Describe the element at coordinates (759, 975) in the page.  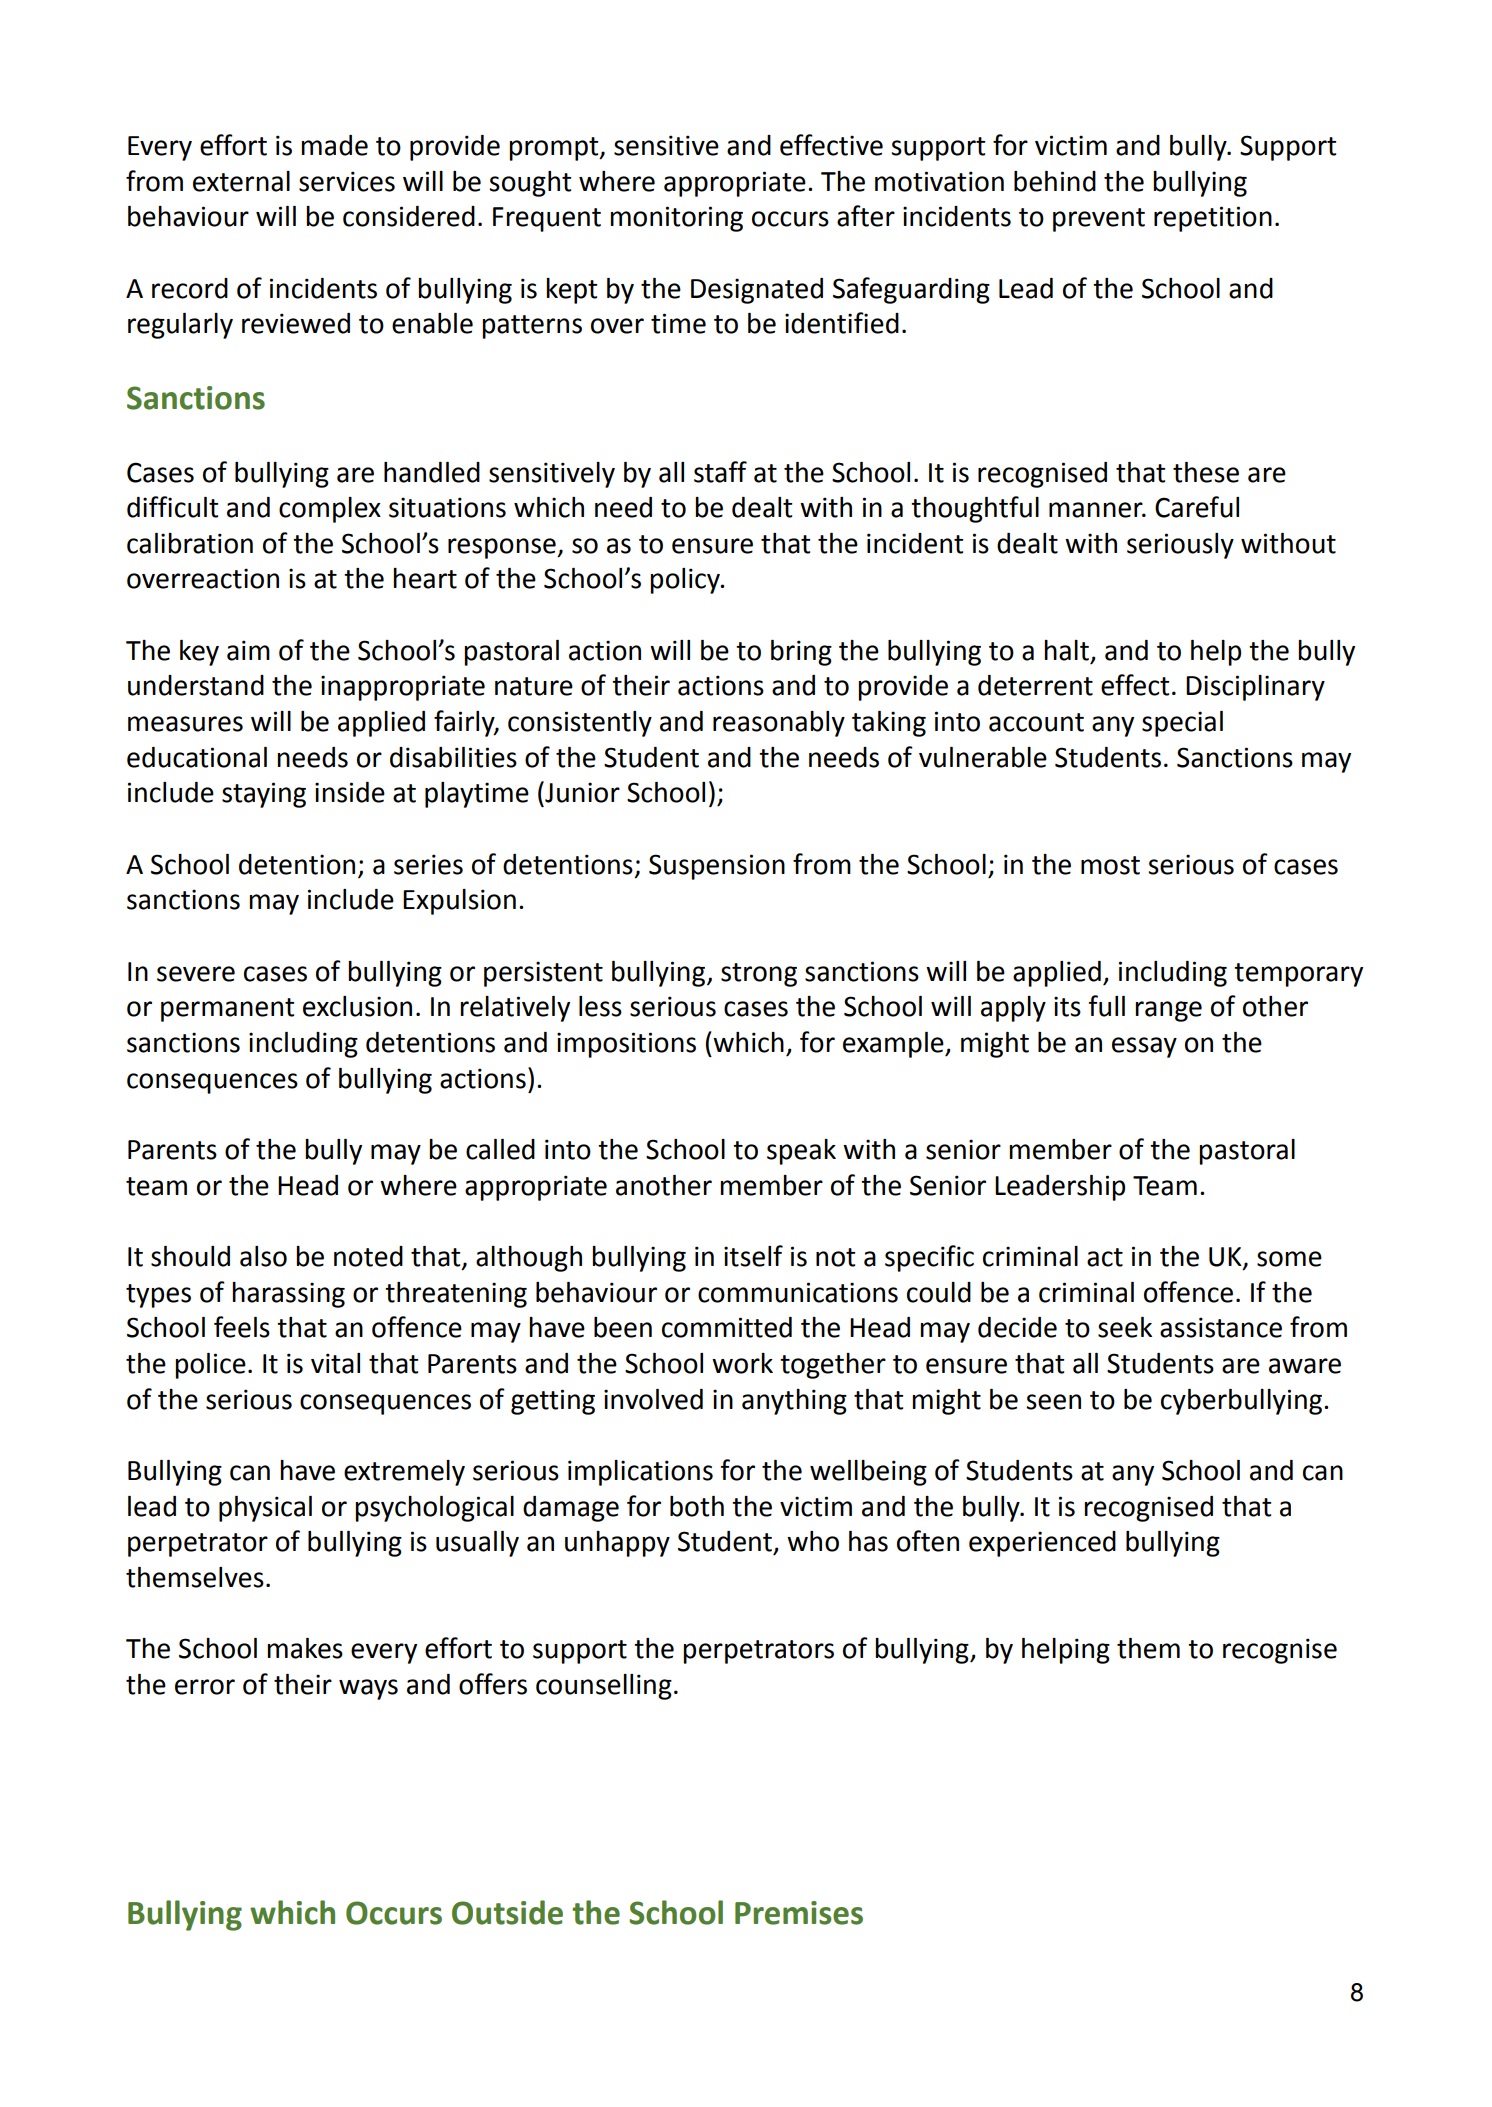
I see `strong` at that location.
